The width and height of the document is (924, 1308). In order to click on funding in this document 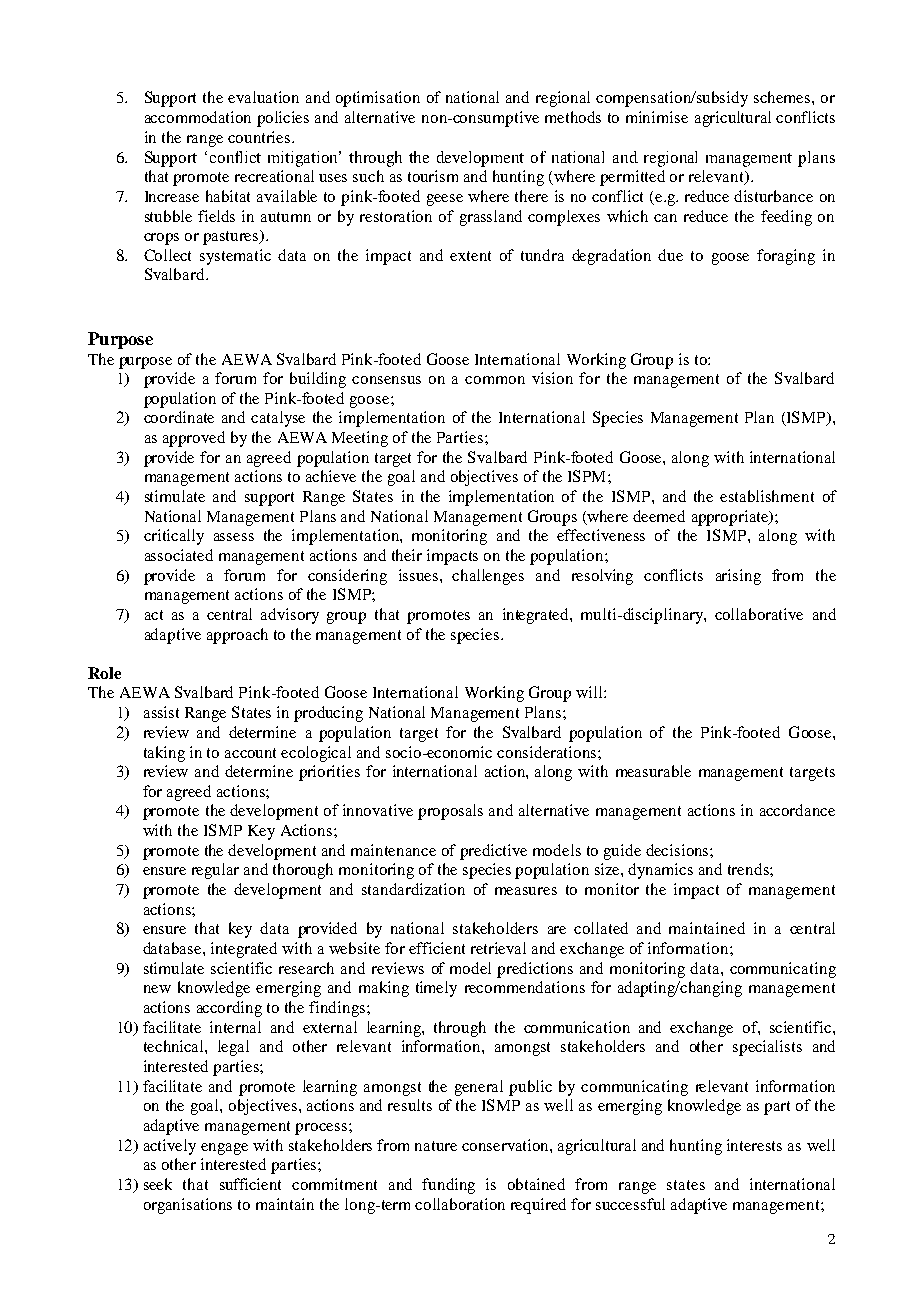, I will do `click(448, 1186)`.
